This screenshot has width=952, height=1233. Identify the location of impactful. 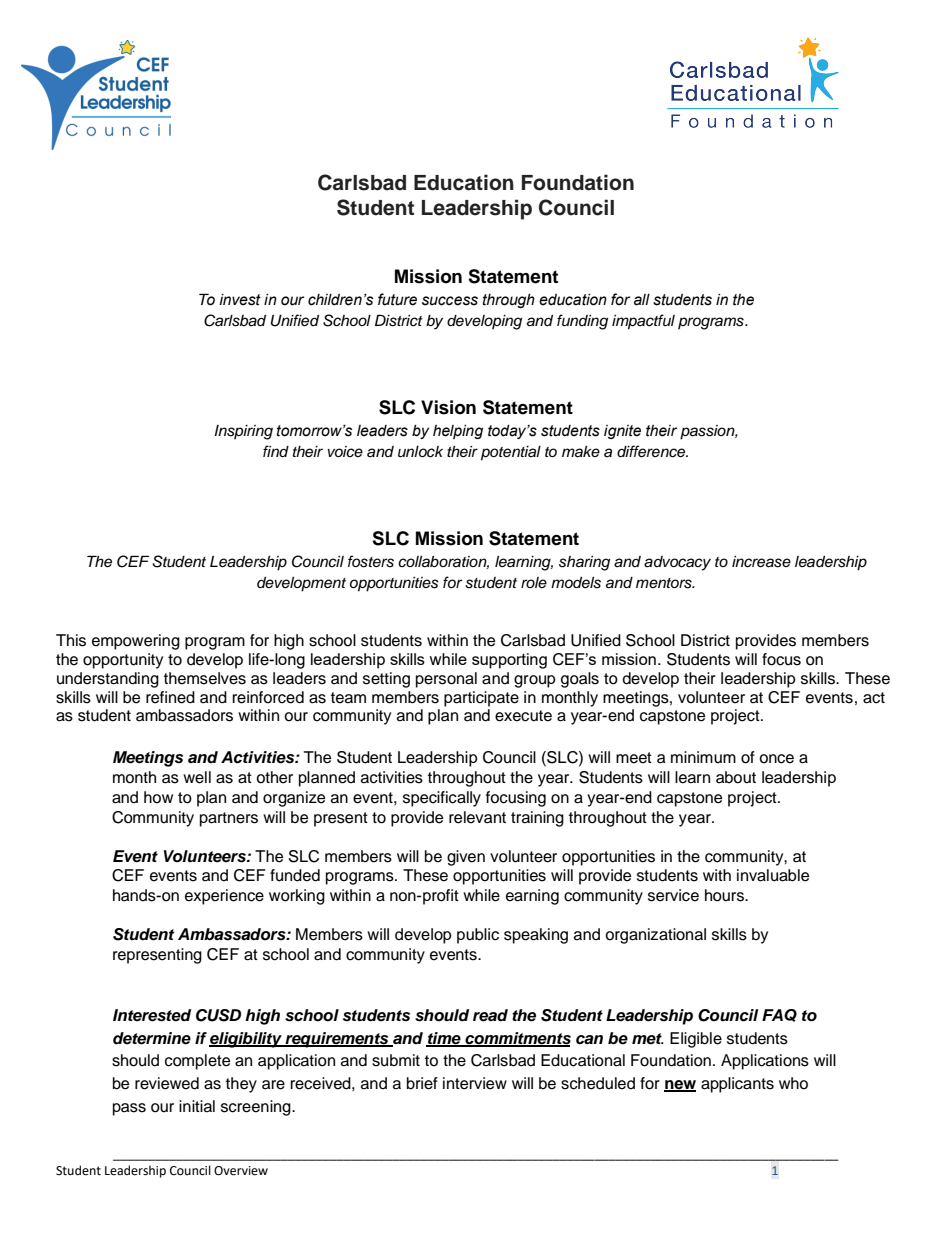
(643, 322).
